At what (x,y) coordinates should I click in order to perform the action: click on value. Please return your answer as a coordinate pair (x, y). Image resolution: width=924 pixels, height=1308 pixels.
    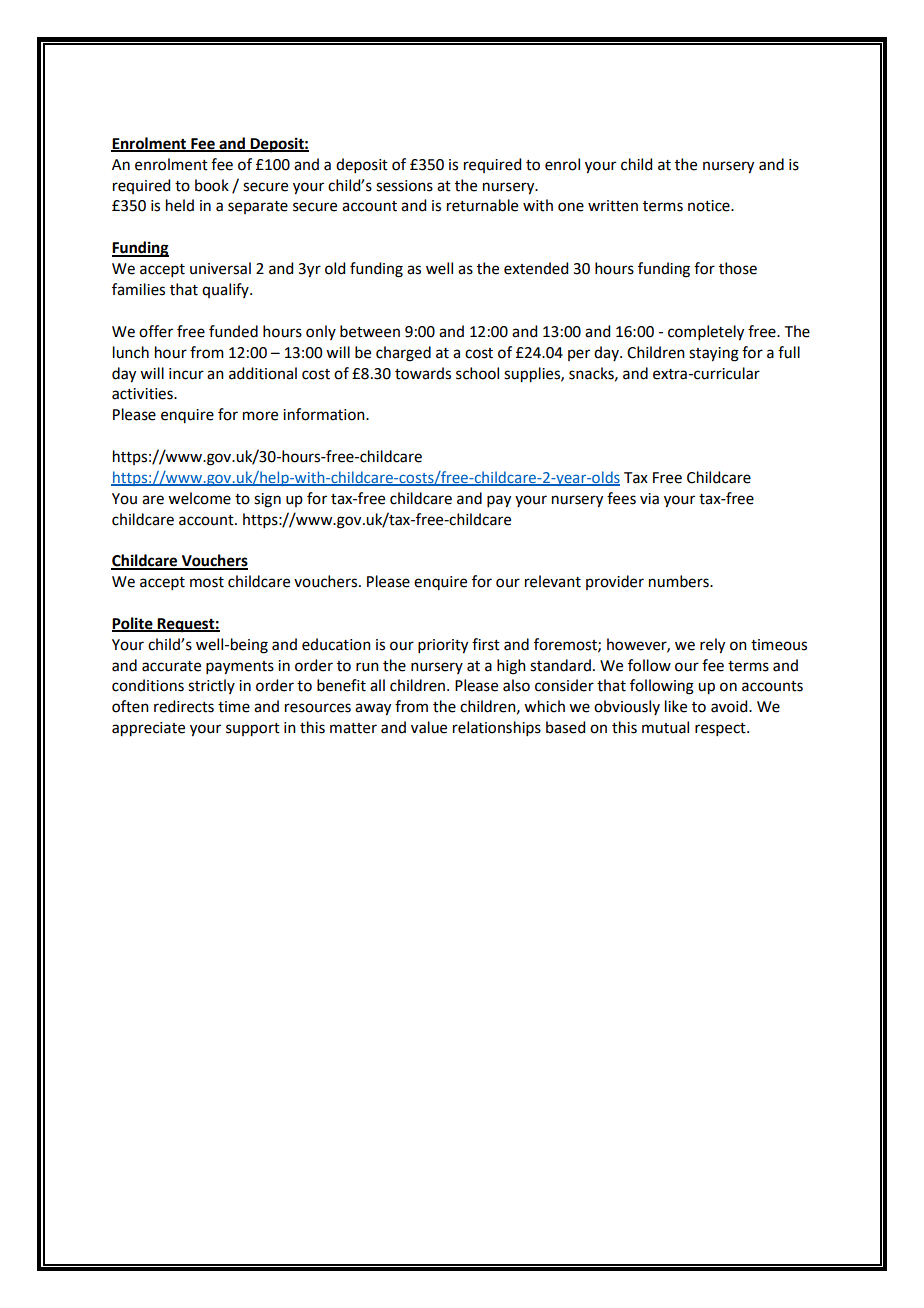
    Looking at the image, I should click on (429, 727).
